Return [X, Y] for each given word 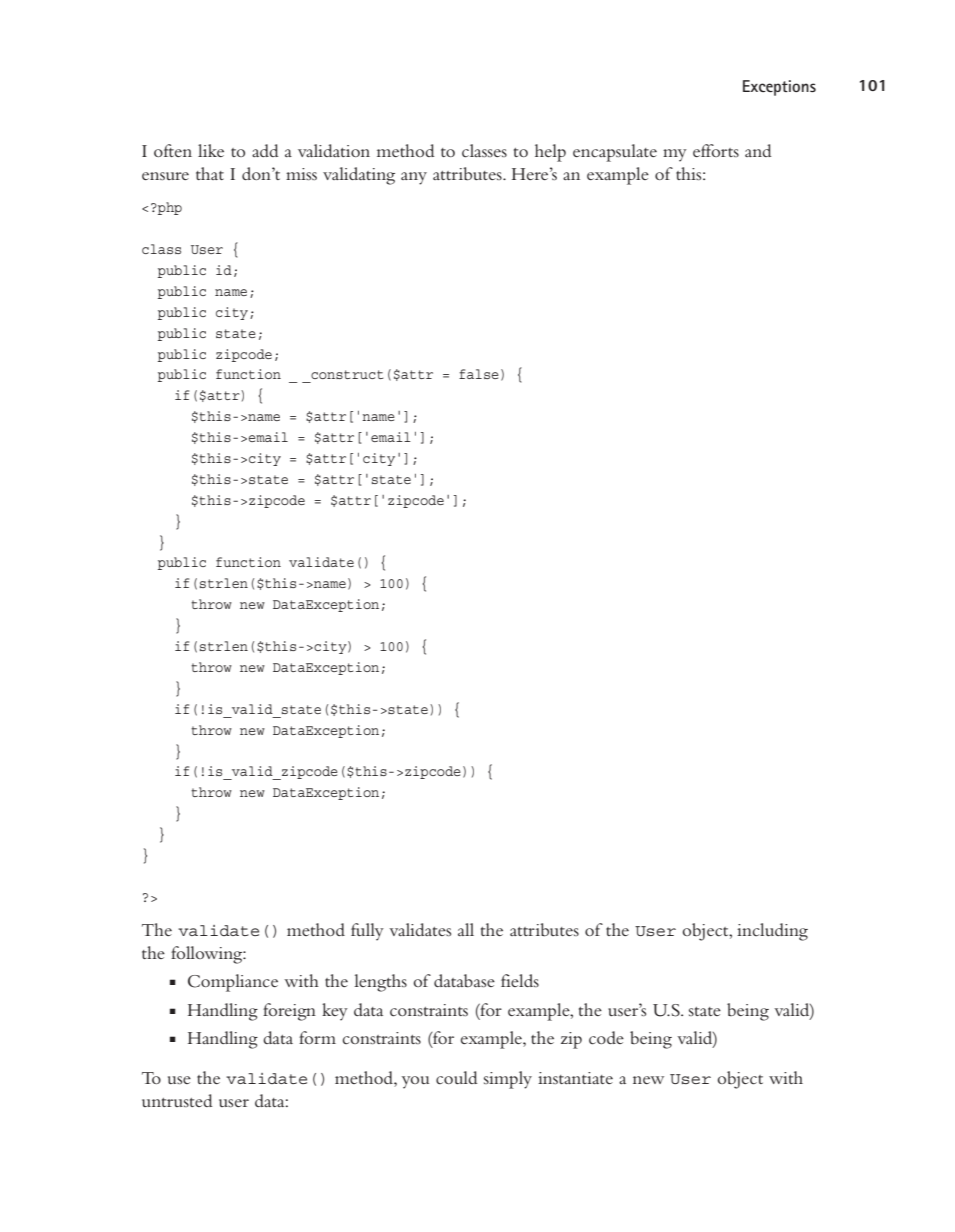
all [466, 929]
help [550, 153]
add [265, 150]
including [772, 932]
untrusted [177, 1100]
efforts [716, 150]
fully [367, 932]
